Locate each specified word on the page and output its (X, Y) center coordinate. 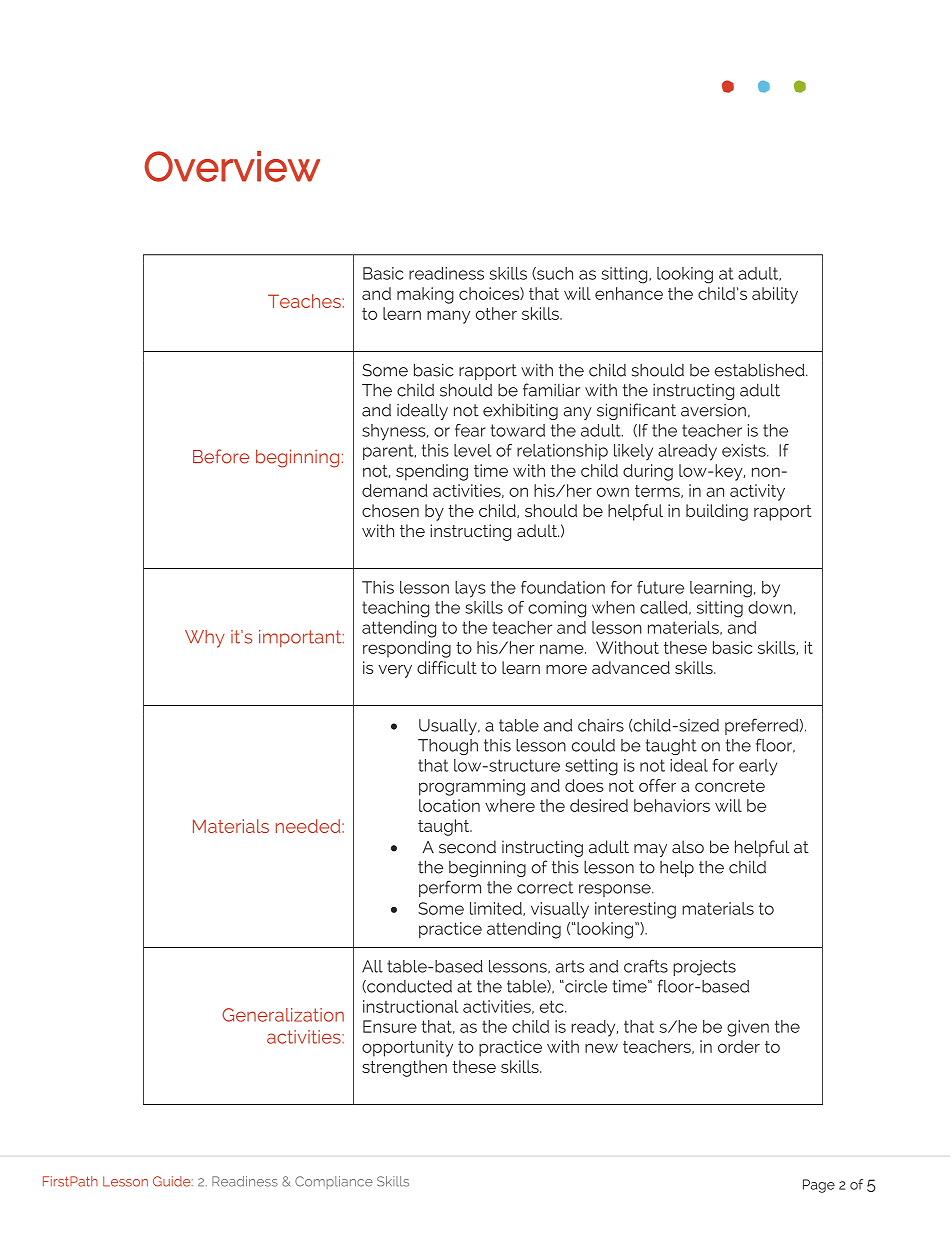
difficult (447, 667)
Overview (232, 166)
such (554, 273)
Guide (173, 1181)
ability (775, 295)
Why (205, 639)
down (770, 607)
